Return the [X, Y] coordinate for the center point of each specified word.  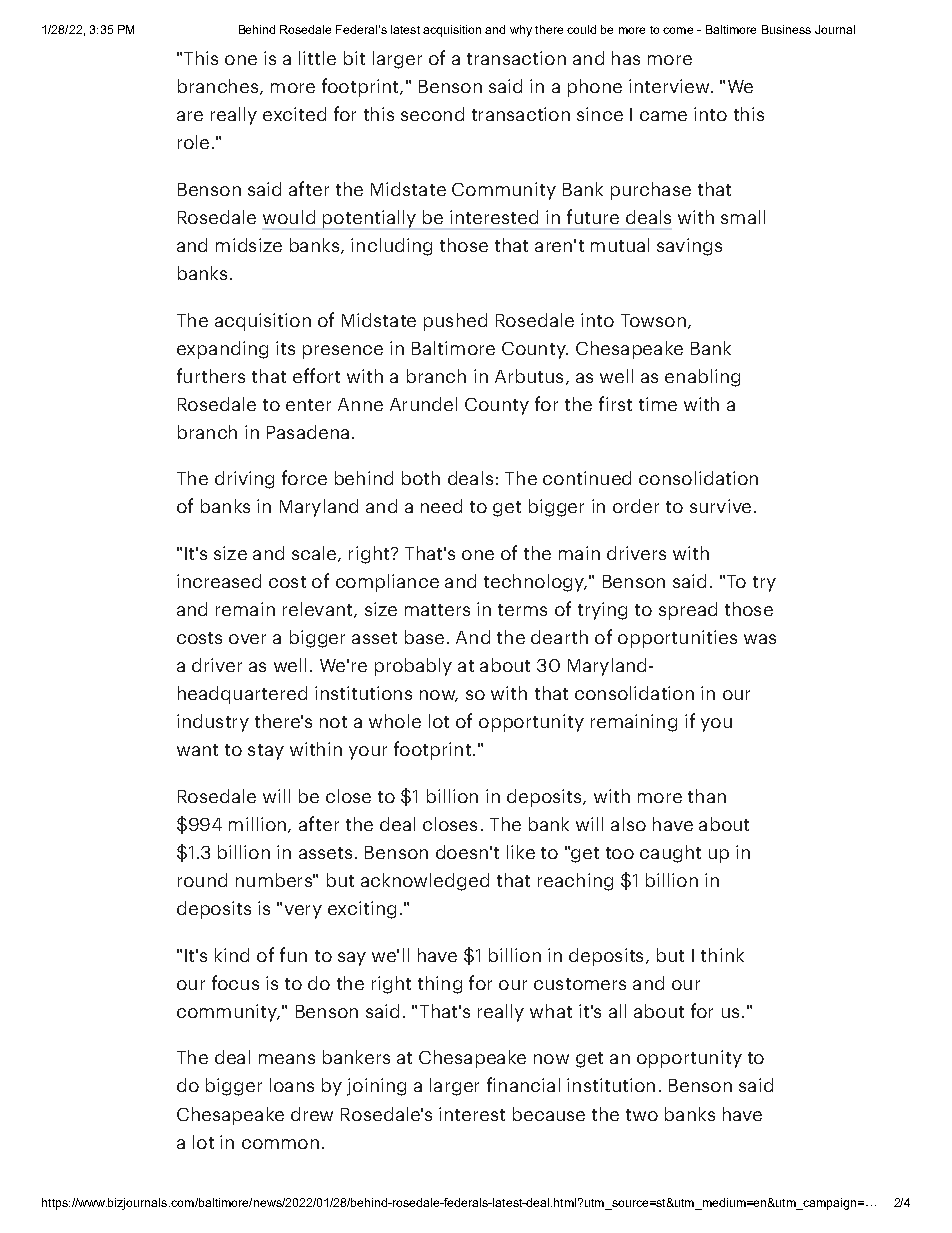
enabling [702, 378]
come [678, 30]
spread [688, 611]
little [317, 58]
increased [219, 581]
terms [522, 610]
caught [670, 854]
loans [292, 1085]
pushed [455, 322]
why [521, 31]
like [521, 852]
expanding [222, 350]
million [257, 824]
